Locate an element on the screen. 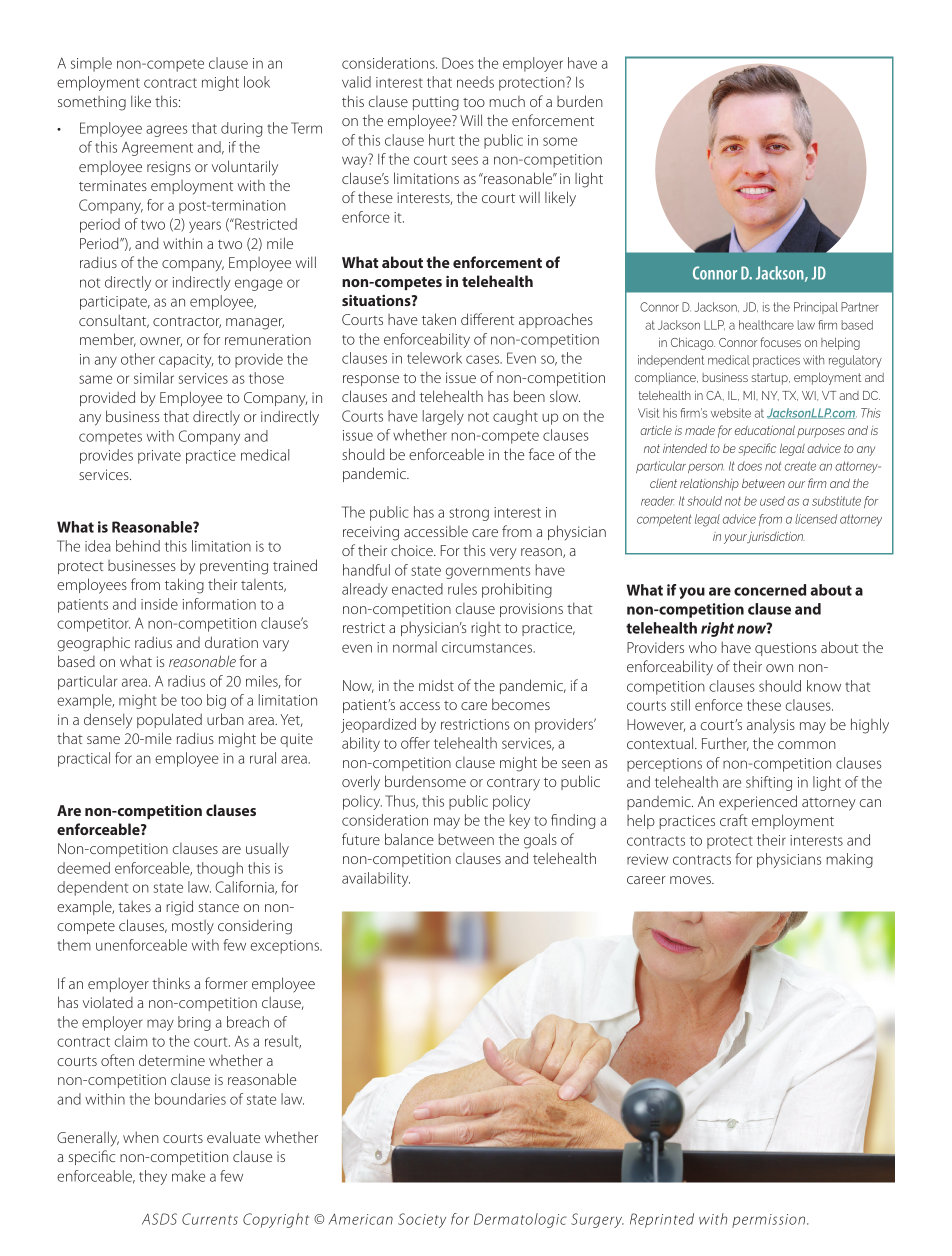  inside is located at coordinates (159, 604).
